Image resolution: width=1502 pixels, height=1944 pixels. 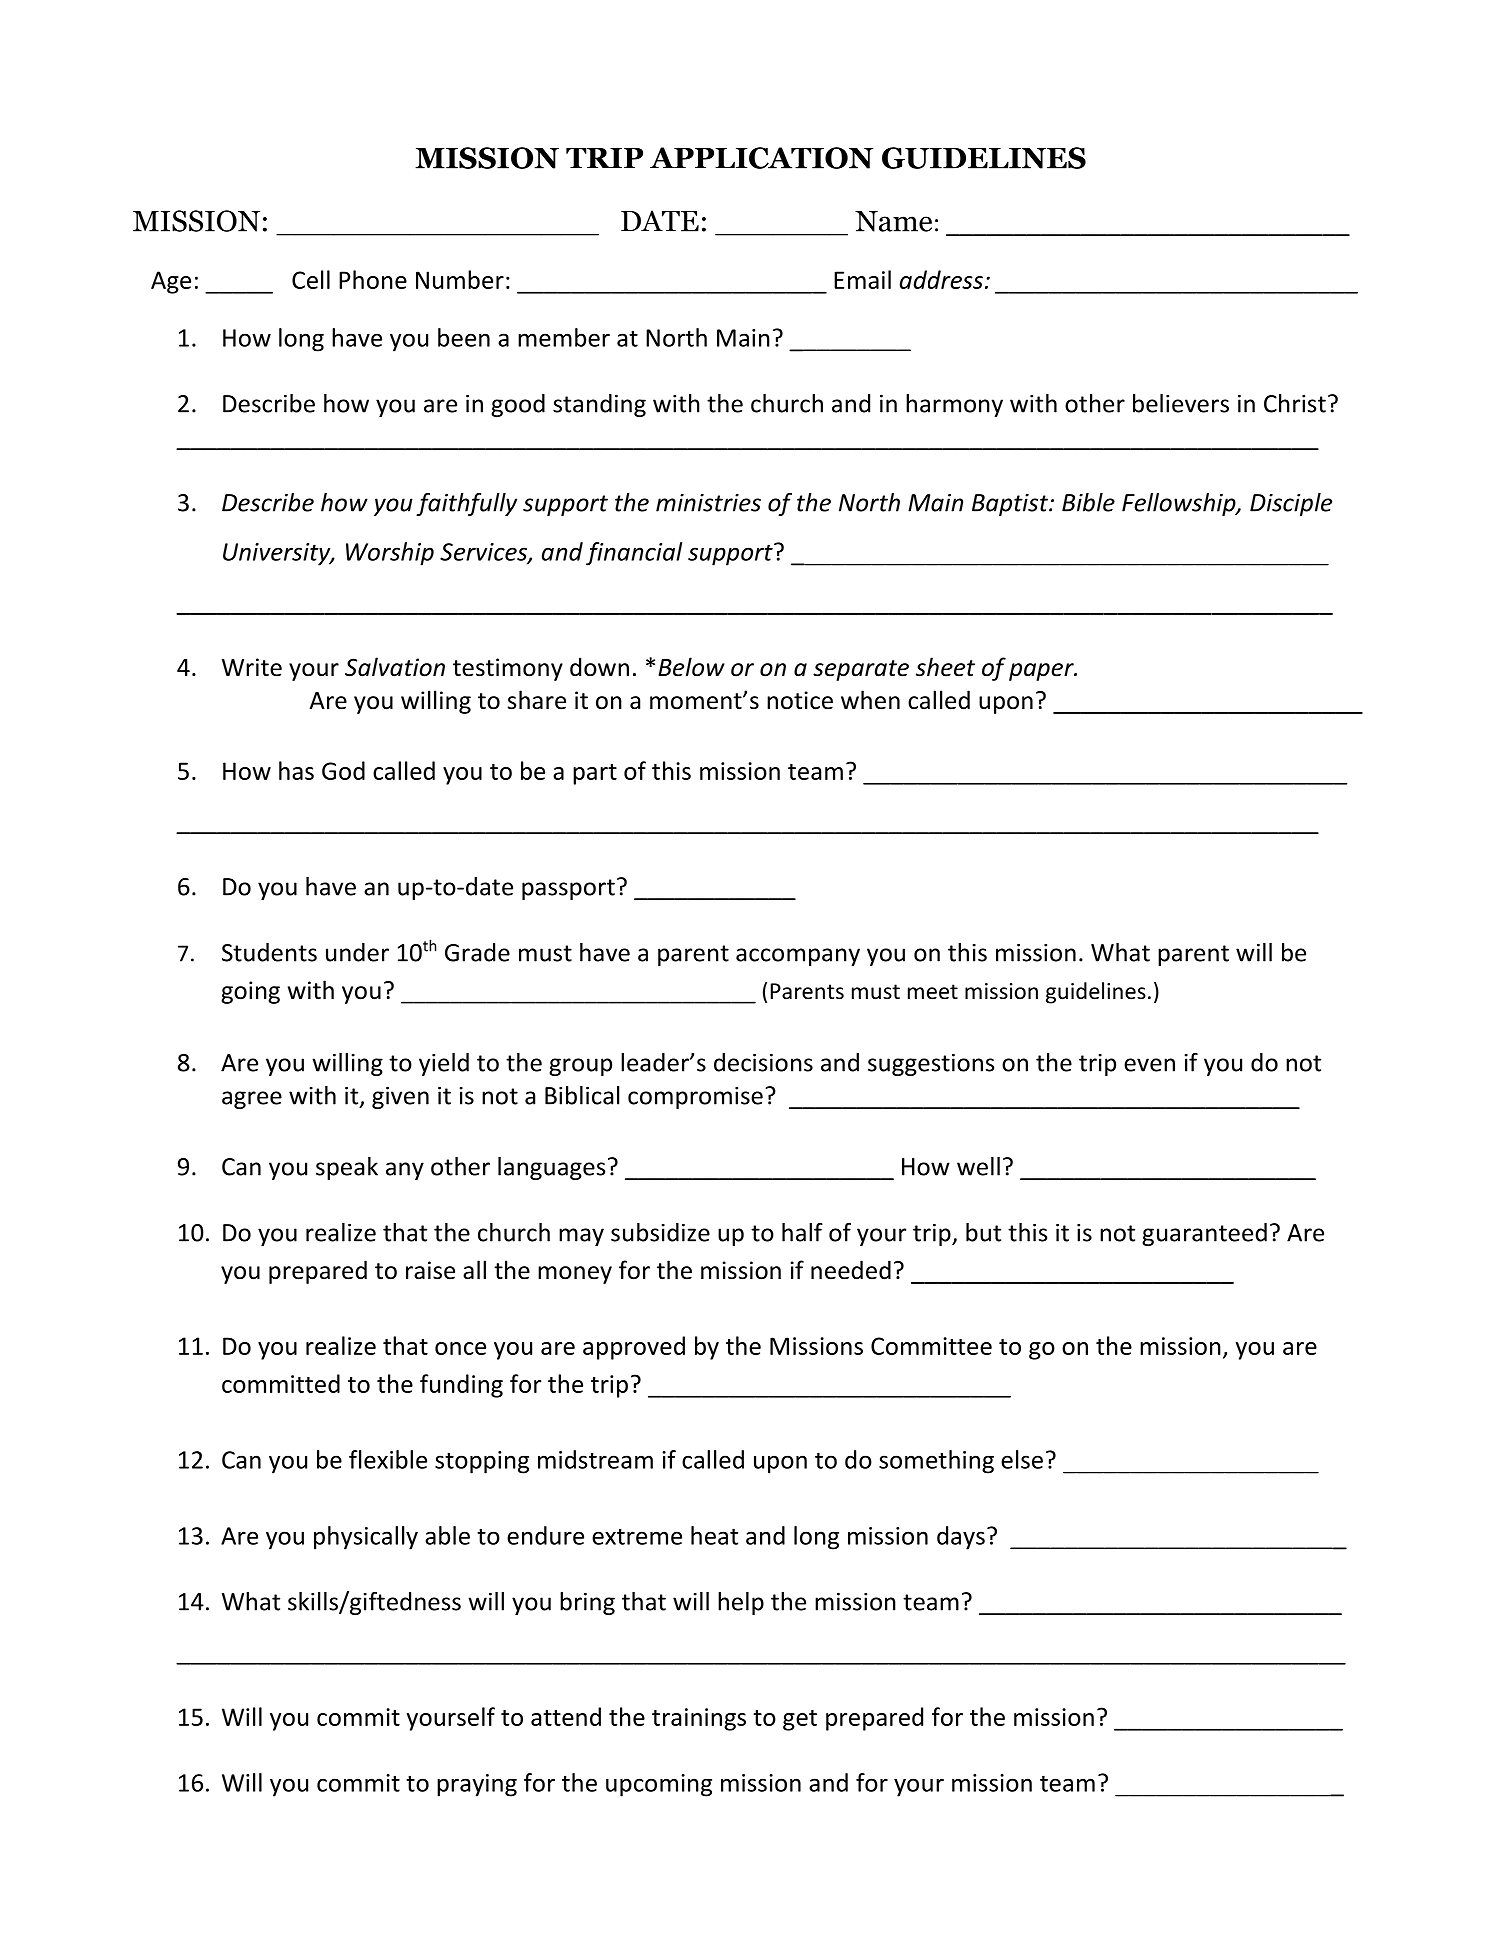 I want to click on notice, so click(x=800, y=700).
